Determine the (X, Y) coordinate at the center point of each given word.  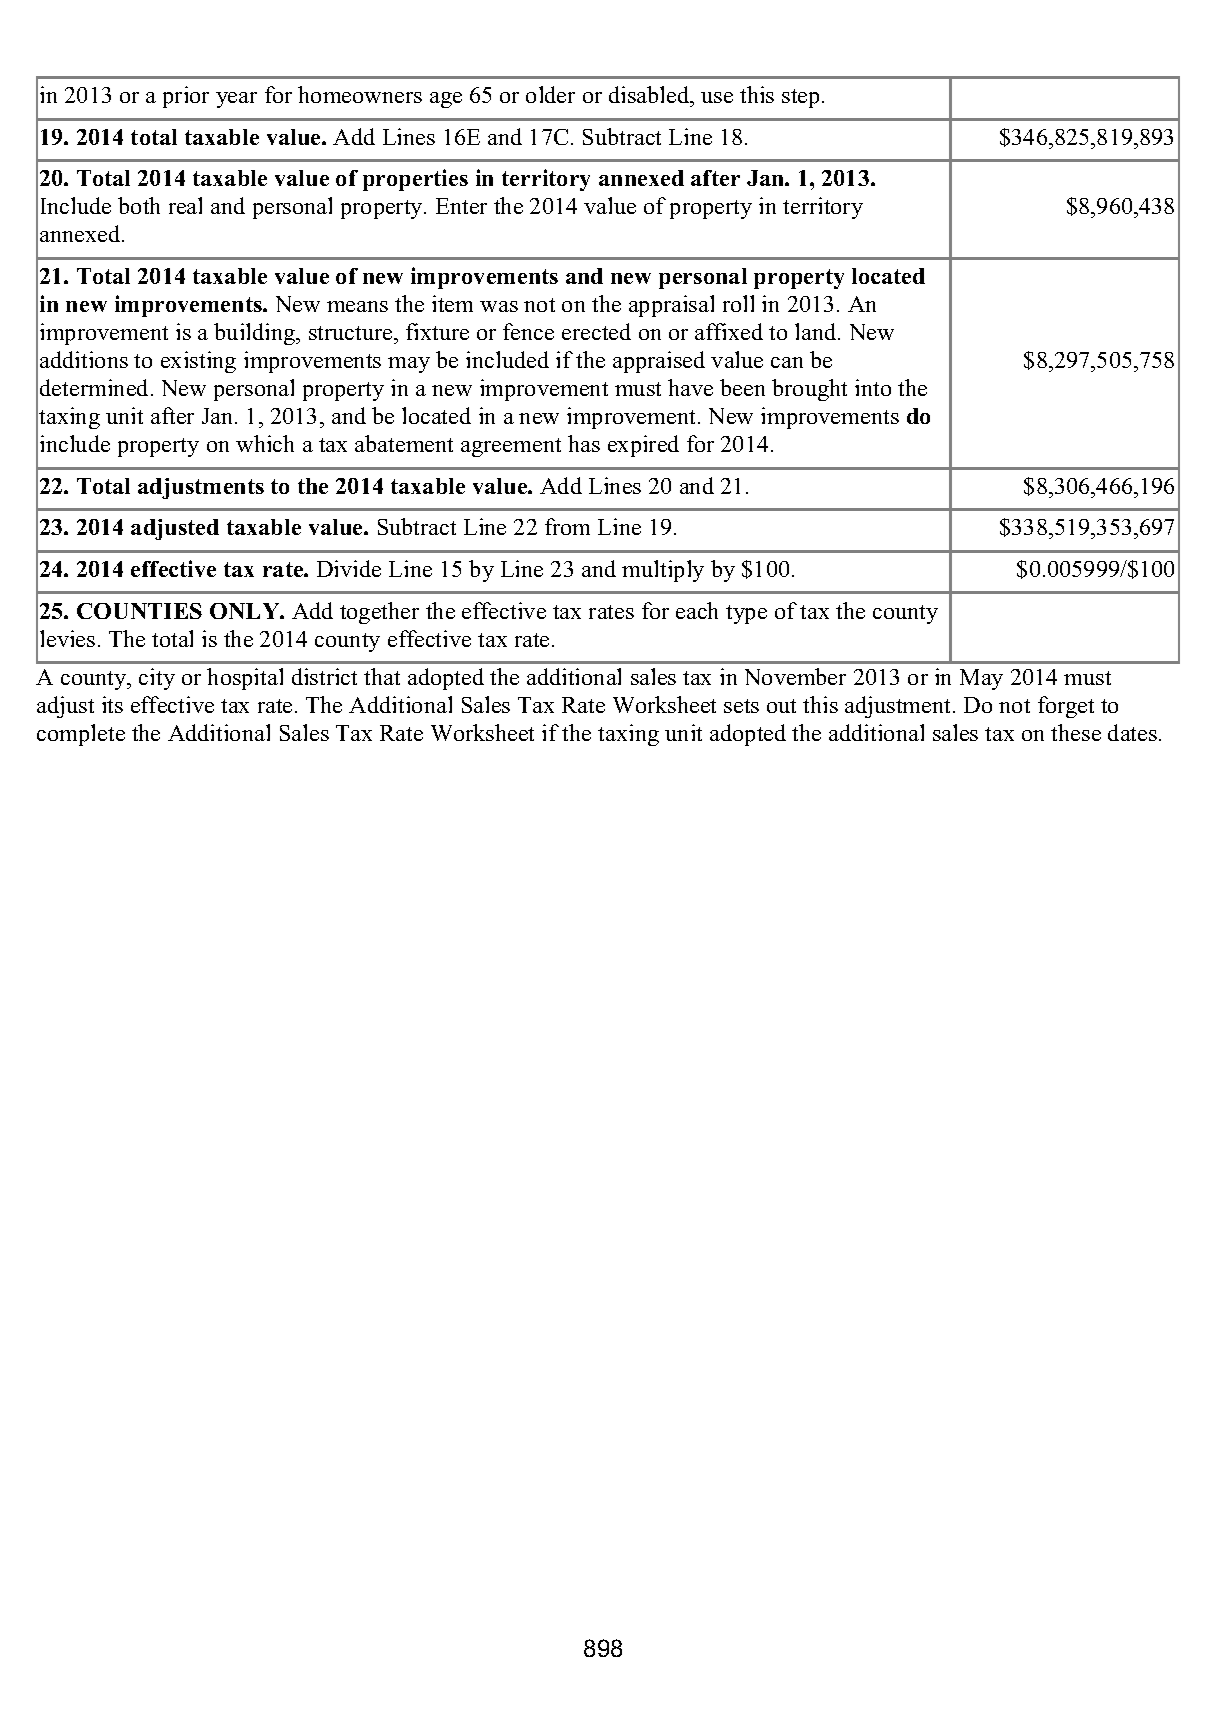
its (112, 704)
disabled (650, 96)
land (817, 331)
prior (186, 97)
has (584, 443)
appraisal (671, 306)
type (746, 614)
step (800, 98)
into (873, 387)
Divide (349, 568)
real (185, 205)
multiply (663, 571)
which (265, 443)
